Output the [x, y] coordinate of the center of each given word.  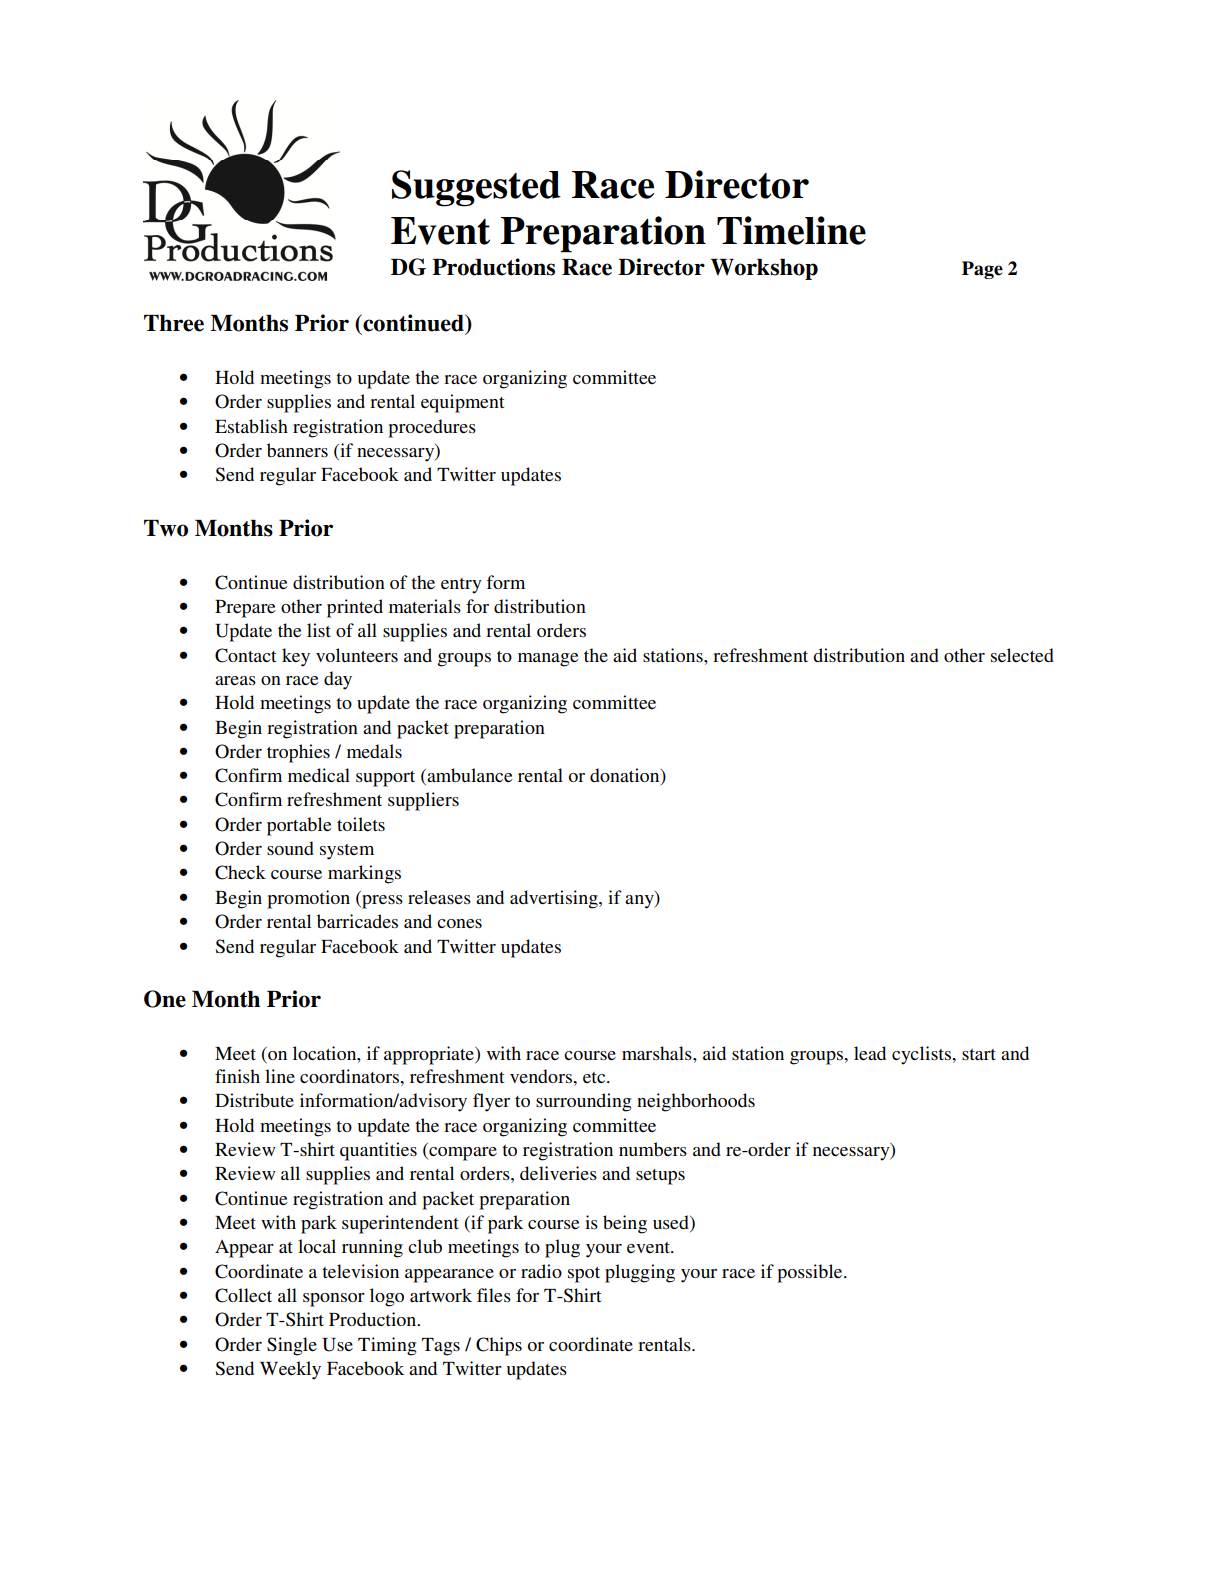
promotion [308, 899]
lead [870, 1053]
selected [1022, 655]
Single [292, 1346]
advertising [555, 899]
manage [548, 660]
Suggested [476, 188]
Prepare [245, 609]
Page [982, 270]
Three [174, 323]
